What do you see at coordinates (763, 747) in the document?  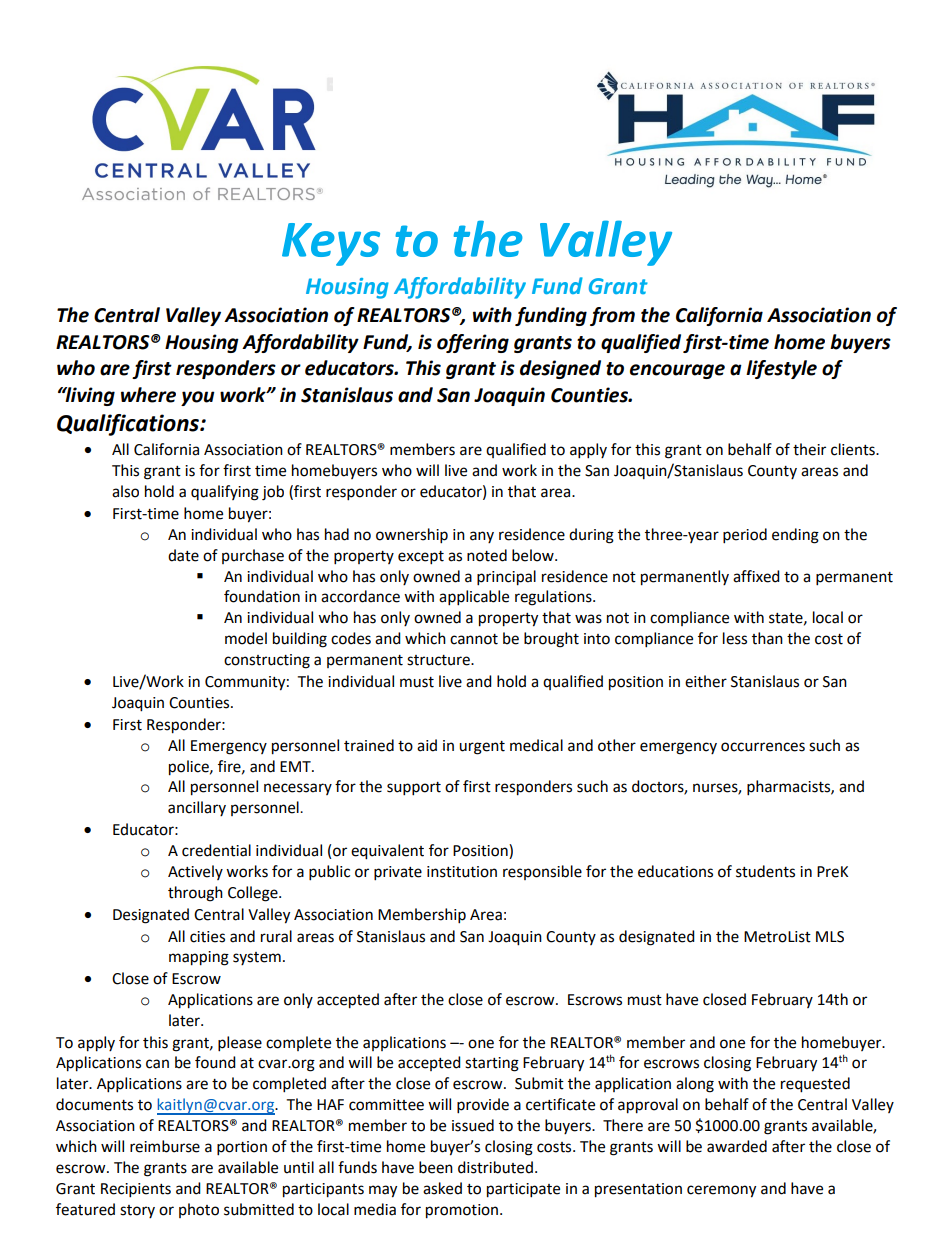 I see `occurrences` at bounding box center [763, 747].
